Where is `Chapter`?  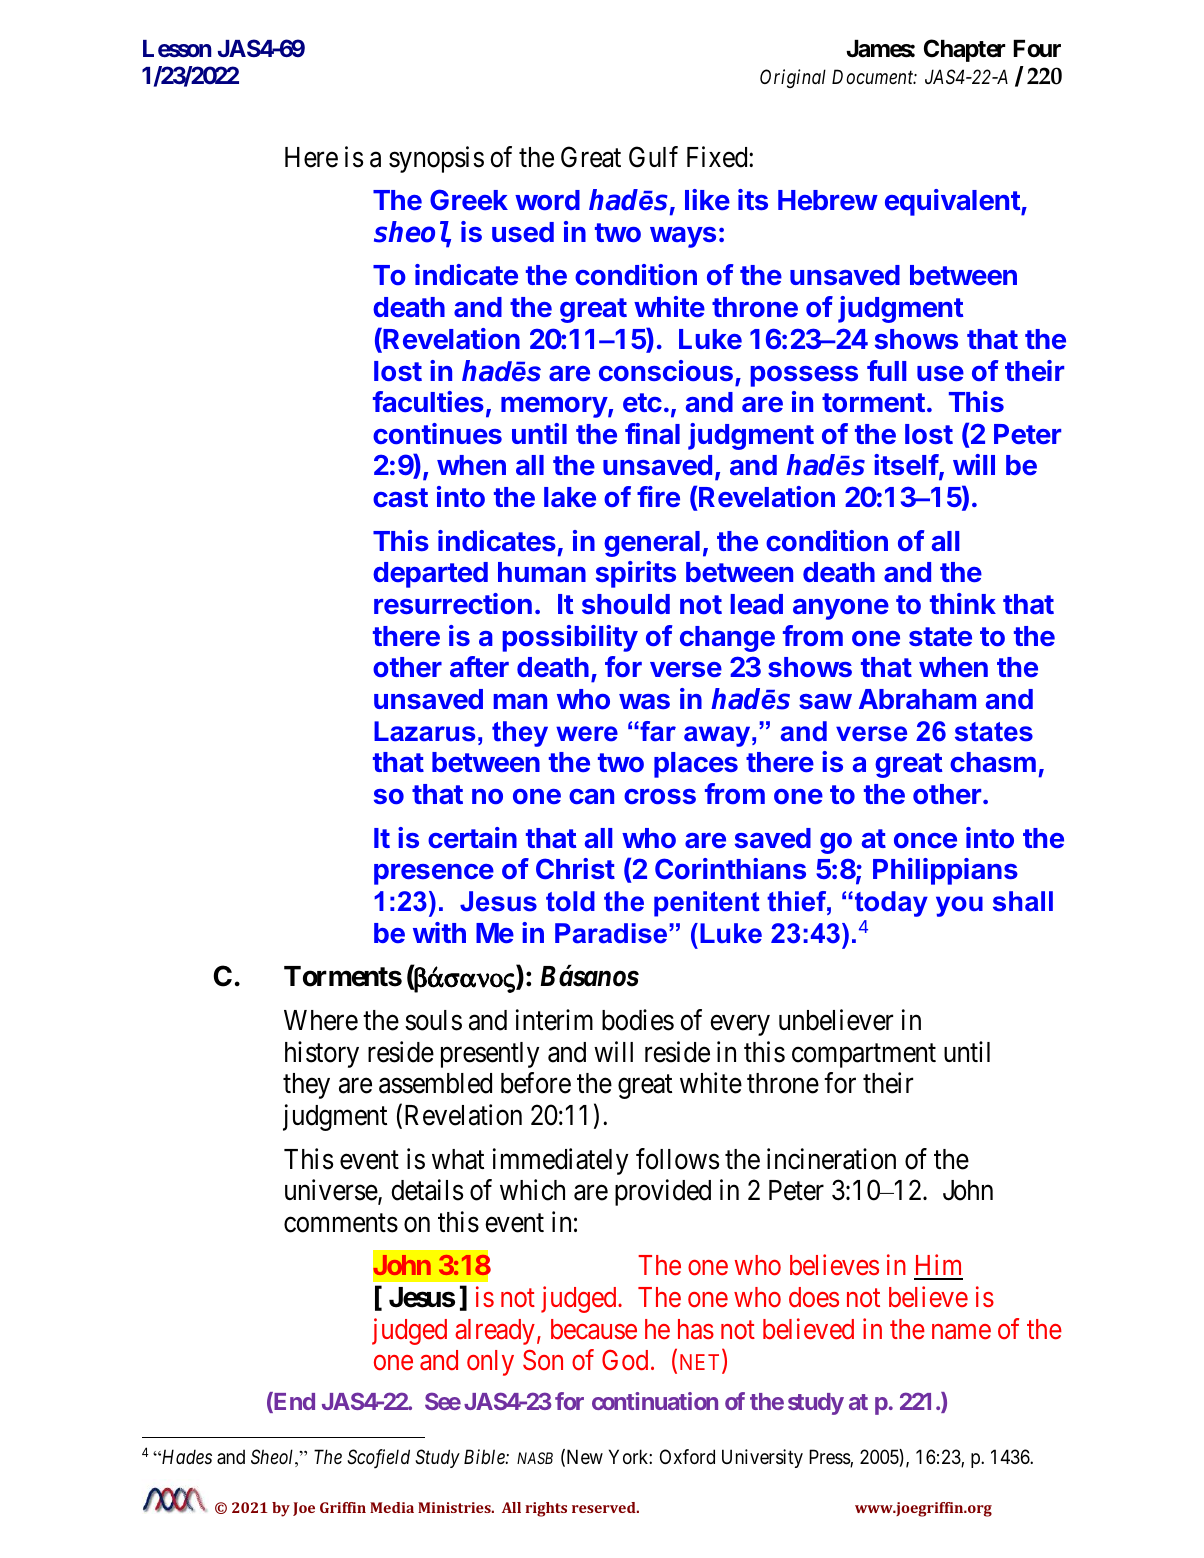
Chapter is located at coordinates (964, 50).
